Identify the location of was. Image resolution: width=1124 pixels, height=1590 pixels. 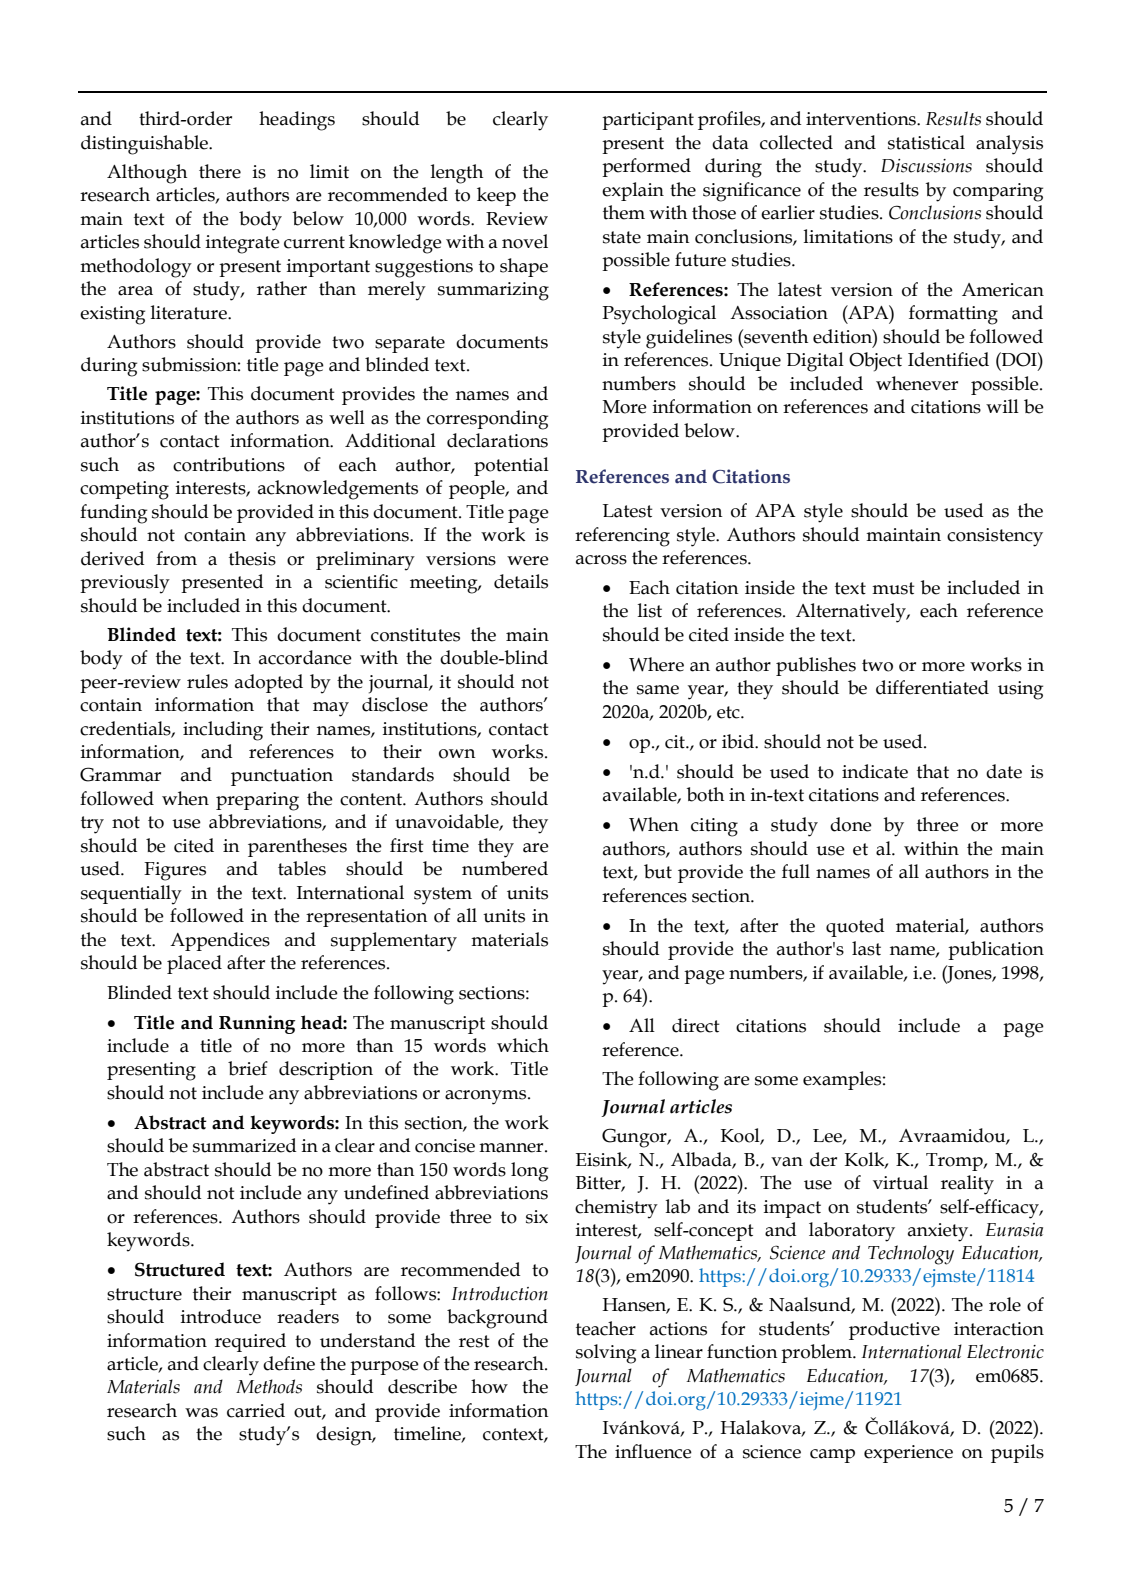
(201, 1413).
